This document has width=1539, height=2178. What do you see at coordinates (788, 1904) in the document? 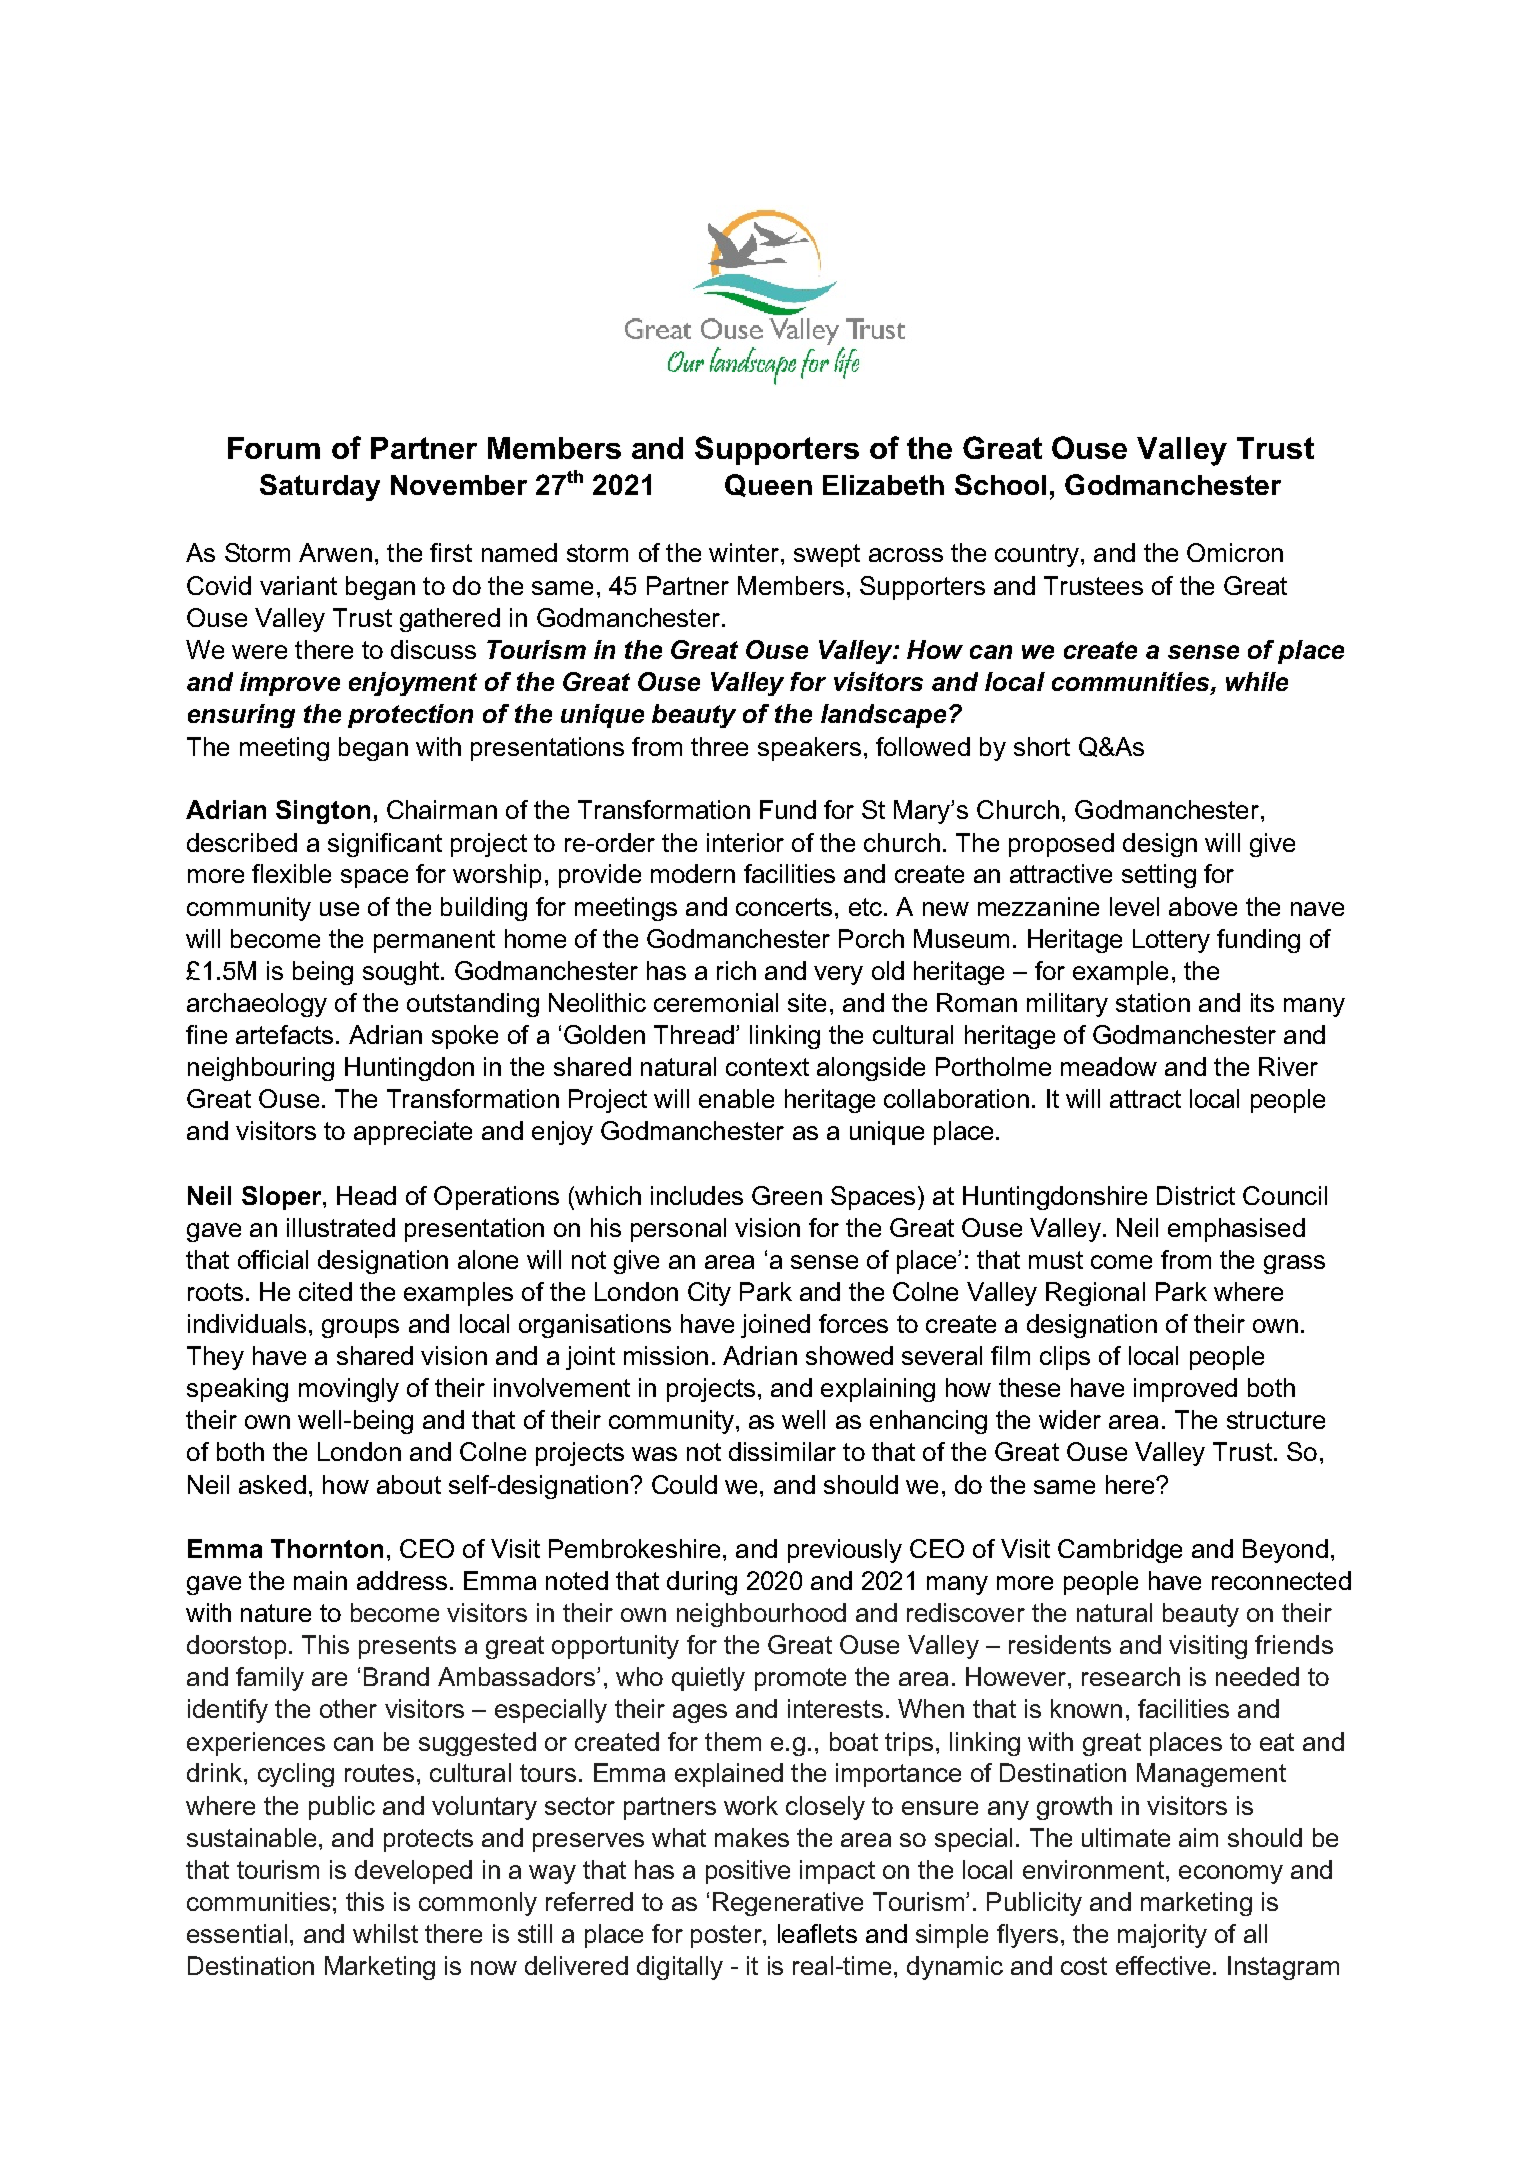
I see `Regenerative` at bounding box center [788, 1904].
